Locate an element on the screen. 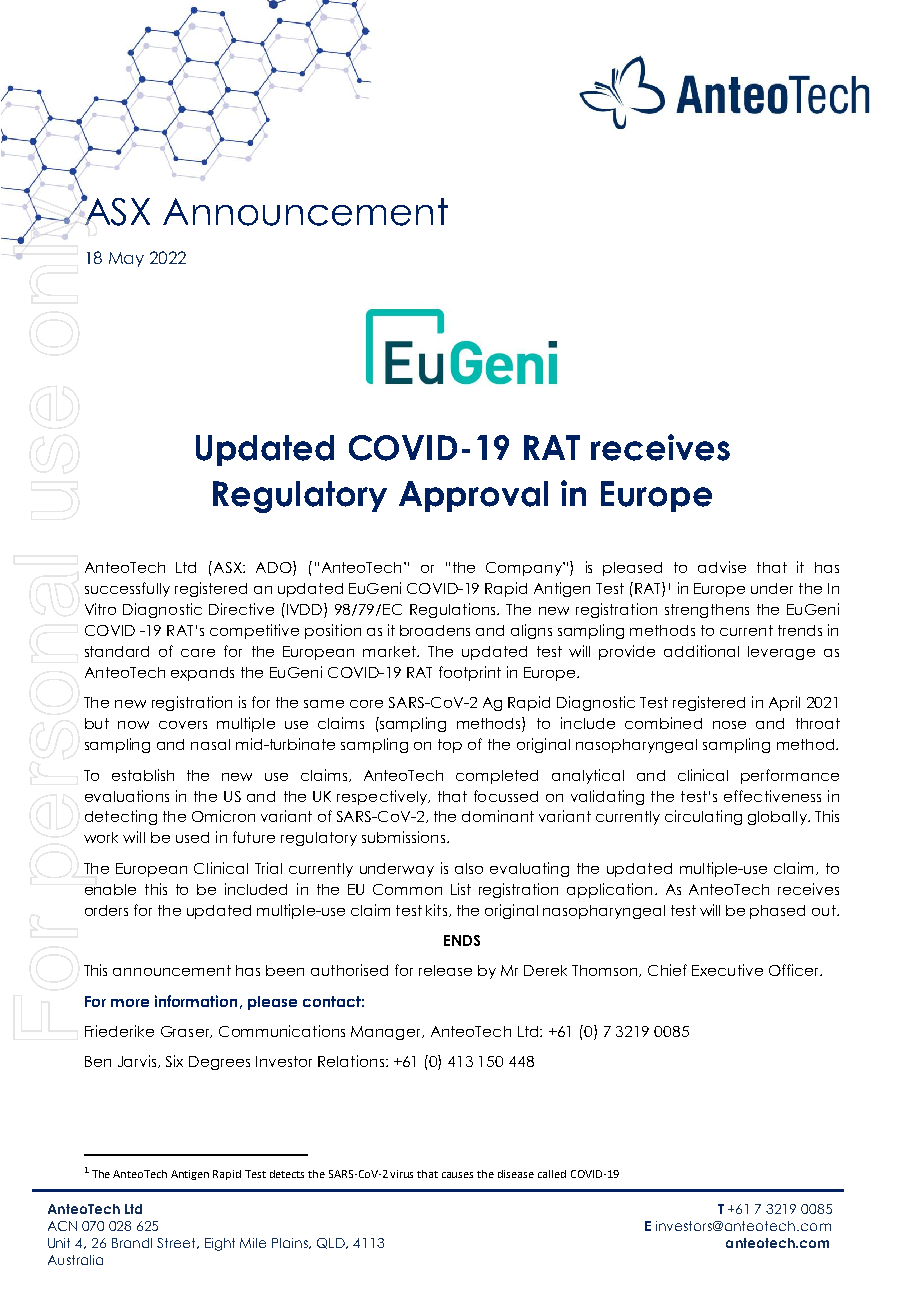  Brandl is located at coordinates (132, 1243).
